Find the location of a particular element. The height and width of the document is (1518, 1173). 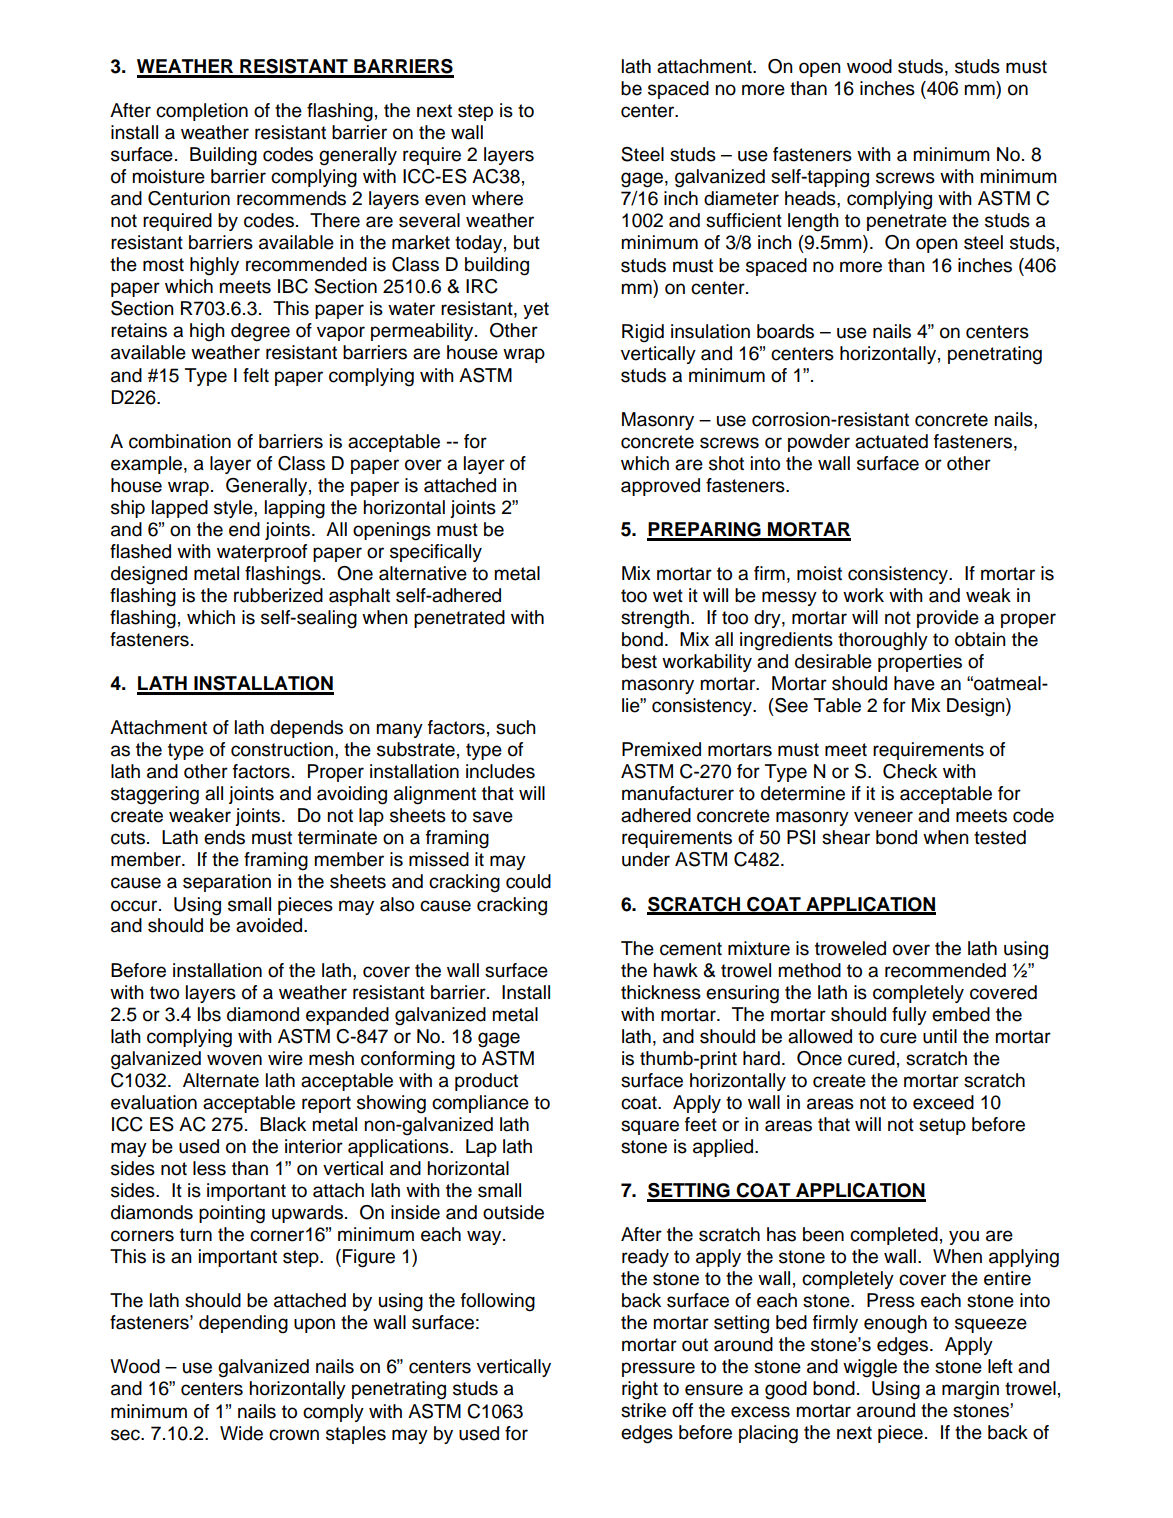

actuated is located at coordinates (891, 441).
